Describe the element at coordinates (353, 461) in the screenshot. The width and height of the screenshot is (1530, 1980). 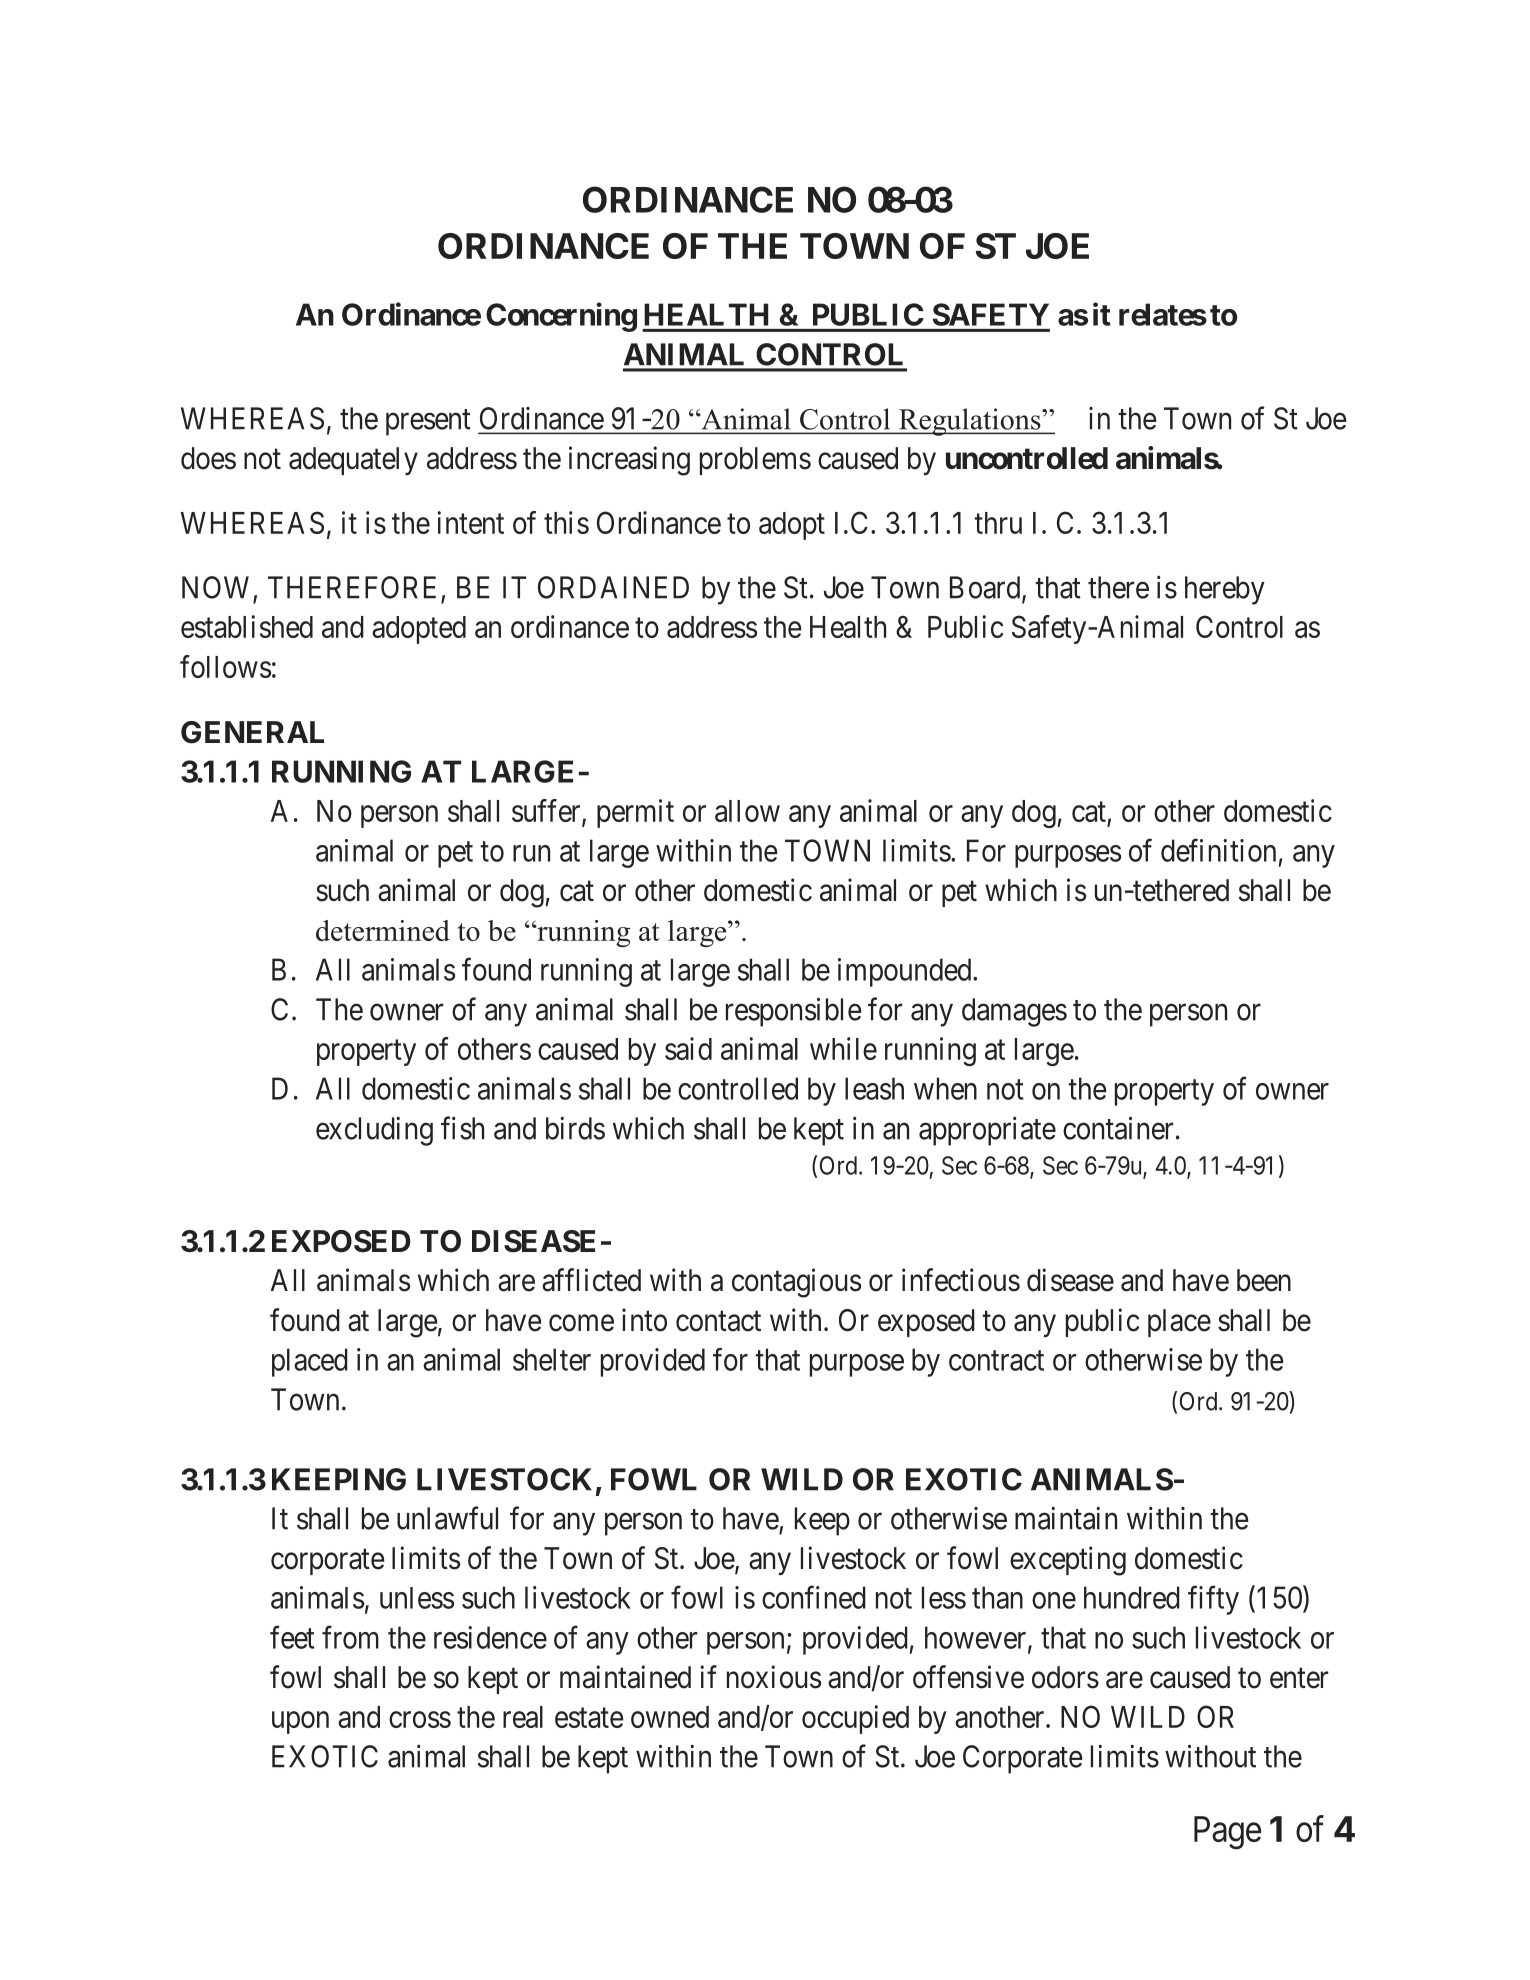
I see `adequately` at that location.
